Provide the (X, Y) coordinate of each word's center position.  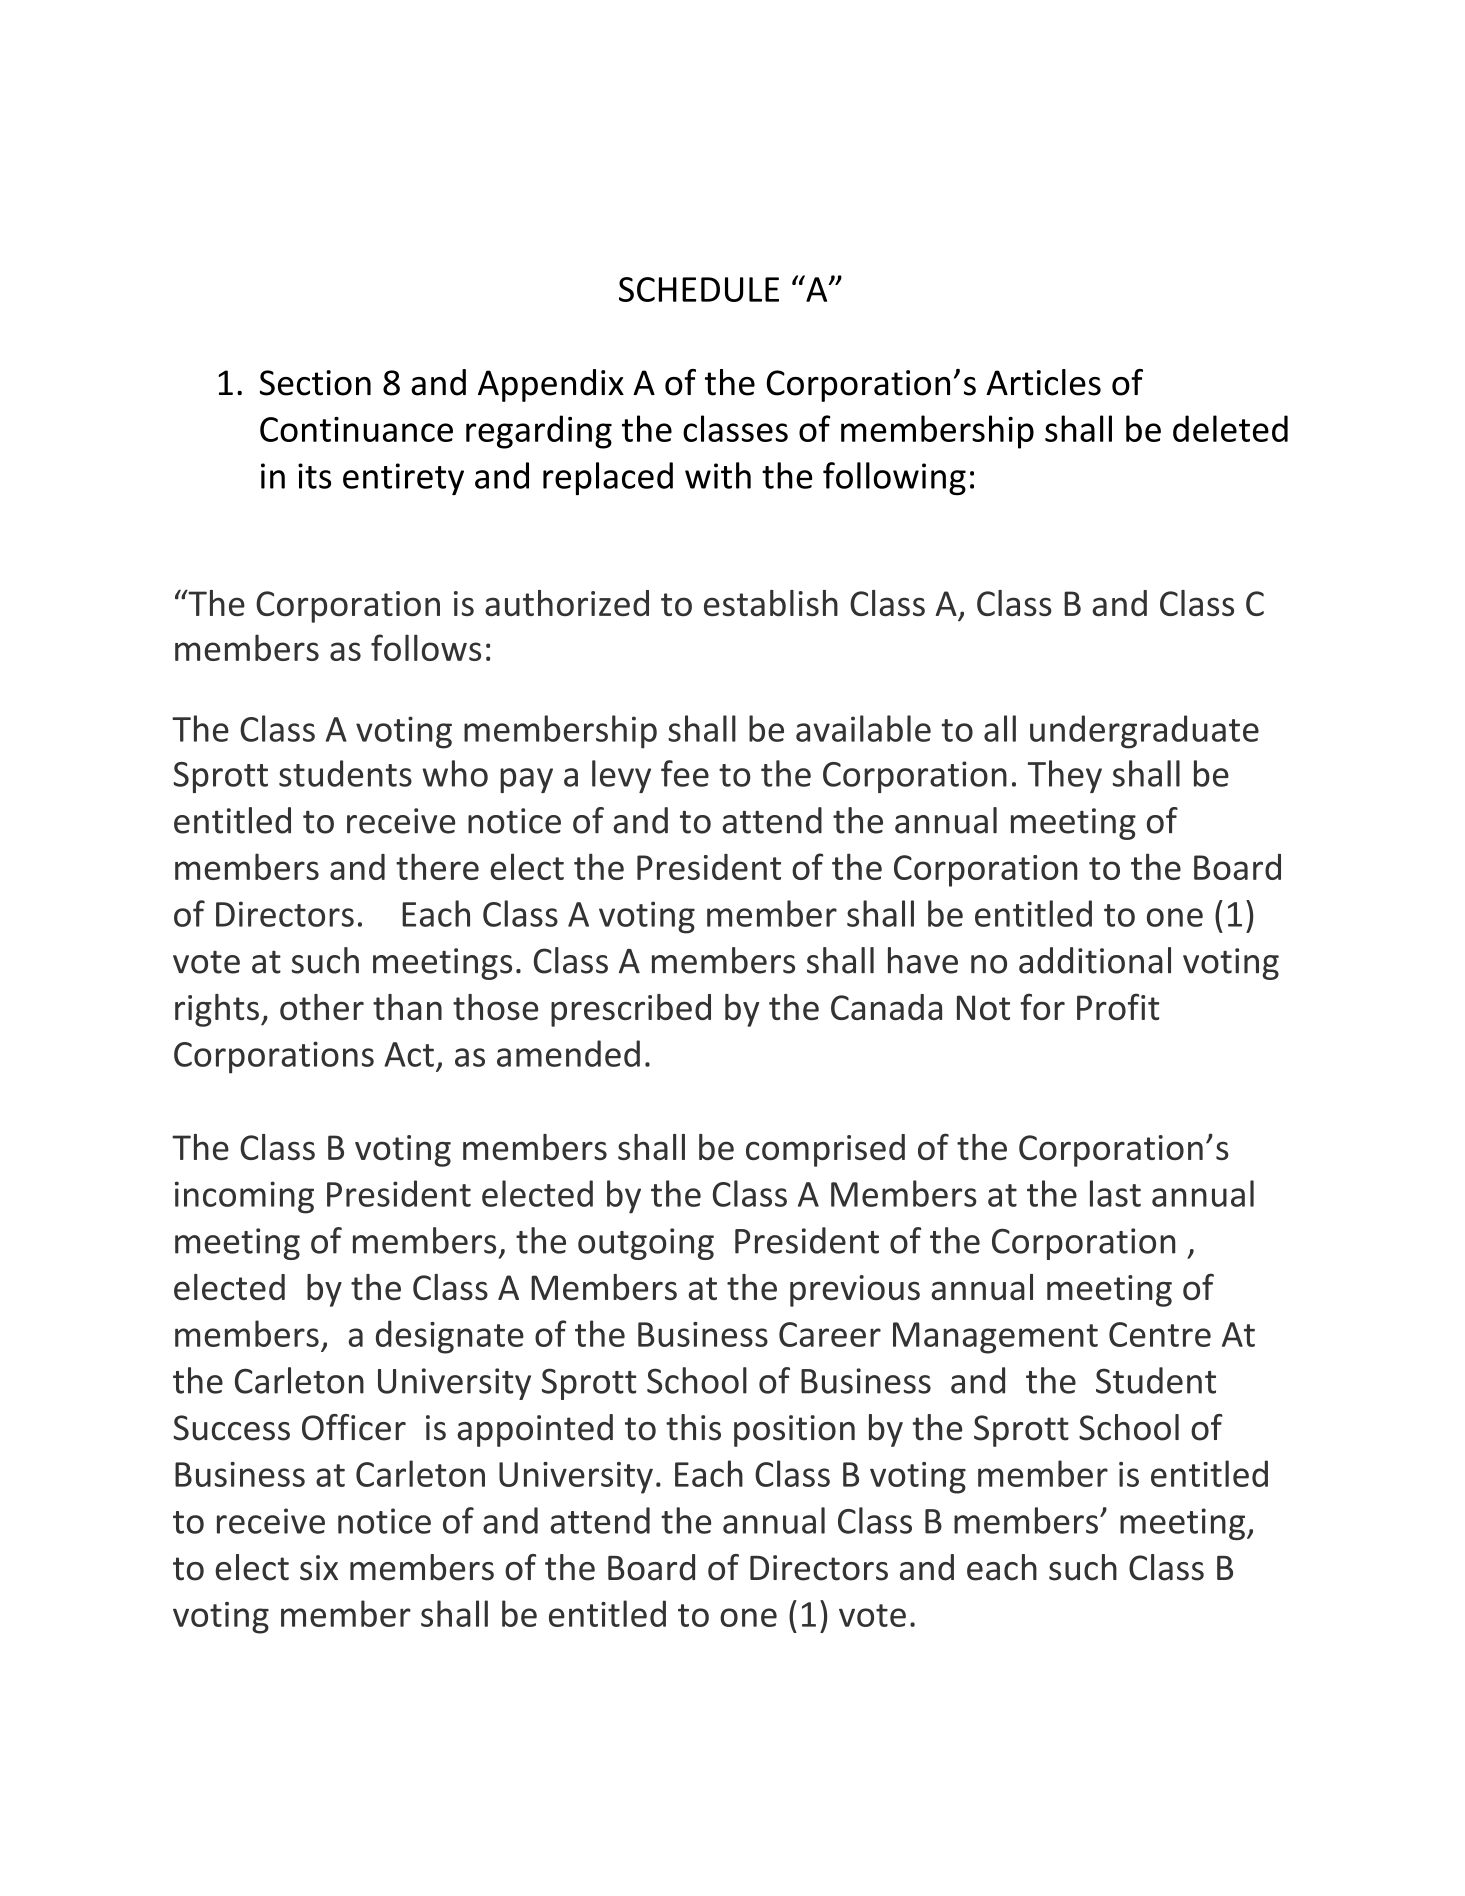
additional (1095, 960)
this (693, 1427)
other (322, 1007)
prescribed (631, 1010)
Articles (1043, 382)
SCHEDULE (699, 289)
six (319, 1568)
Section (315, 383)
